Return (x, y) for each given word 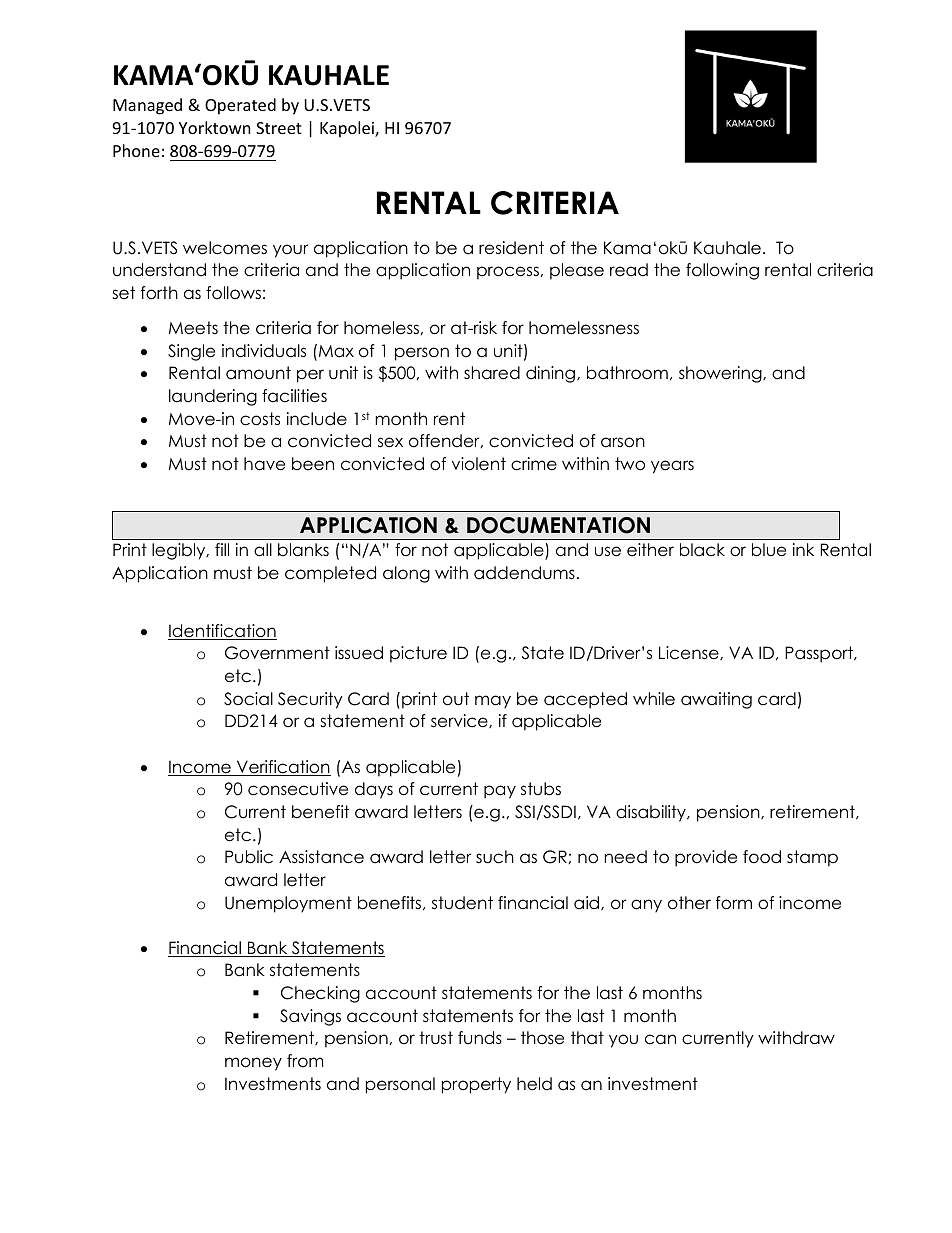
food (762, 857)
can (660, 1039)
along (406, 574)
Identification (222, 632)
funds (480, 1038)
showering (721, 374)
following (722, 271)
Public (249, 857)
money (253, 1064)
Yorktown (214, 127)
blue (769, 550)
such (495, 857)
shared (492, 373)
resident (511, 248)
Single (191, 352)
